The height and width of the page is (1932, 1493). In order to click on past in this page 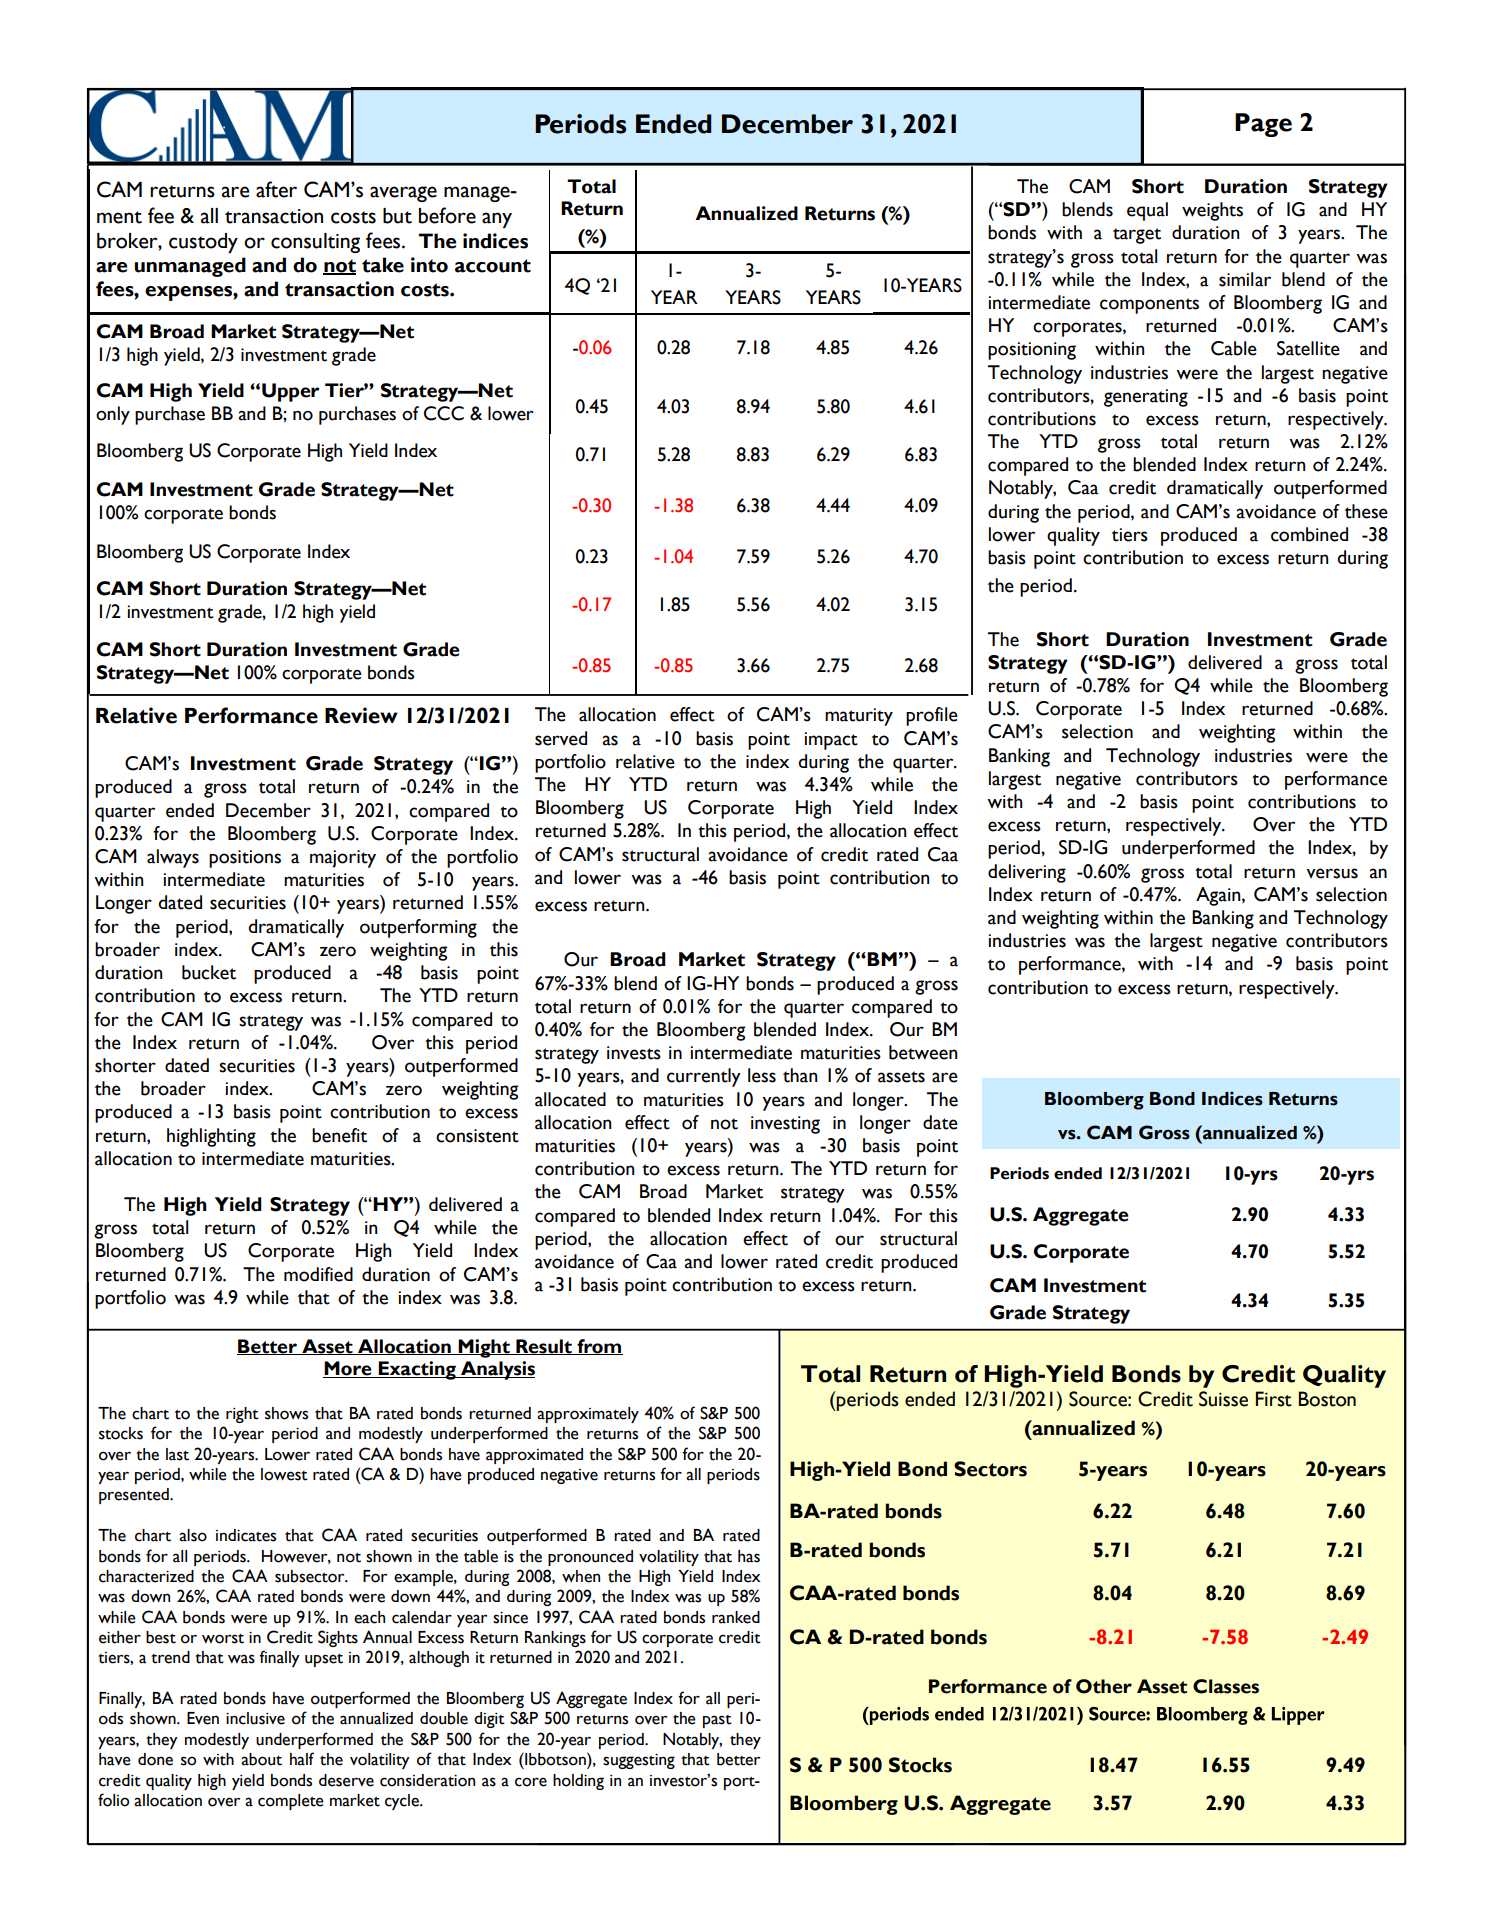, I will do `click(717, 1721)`.
